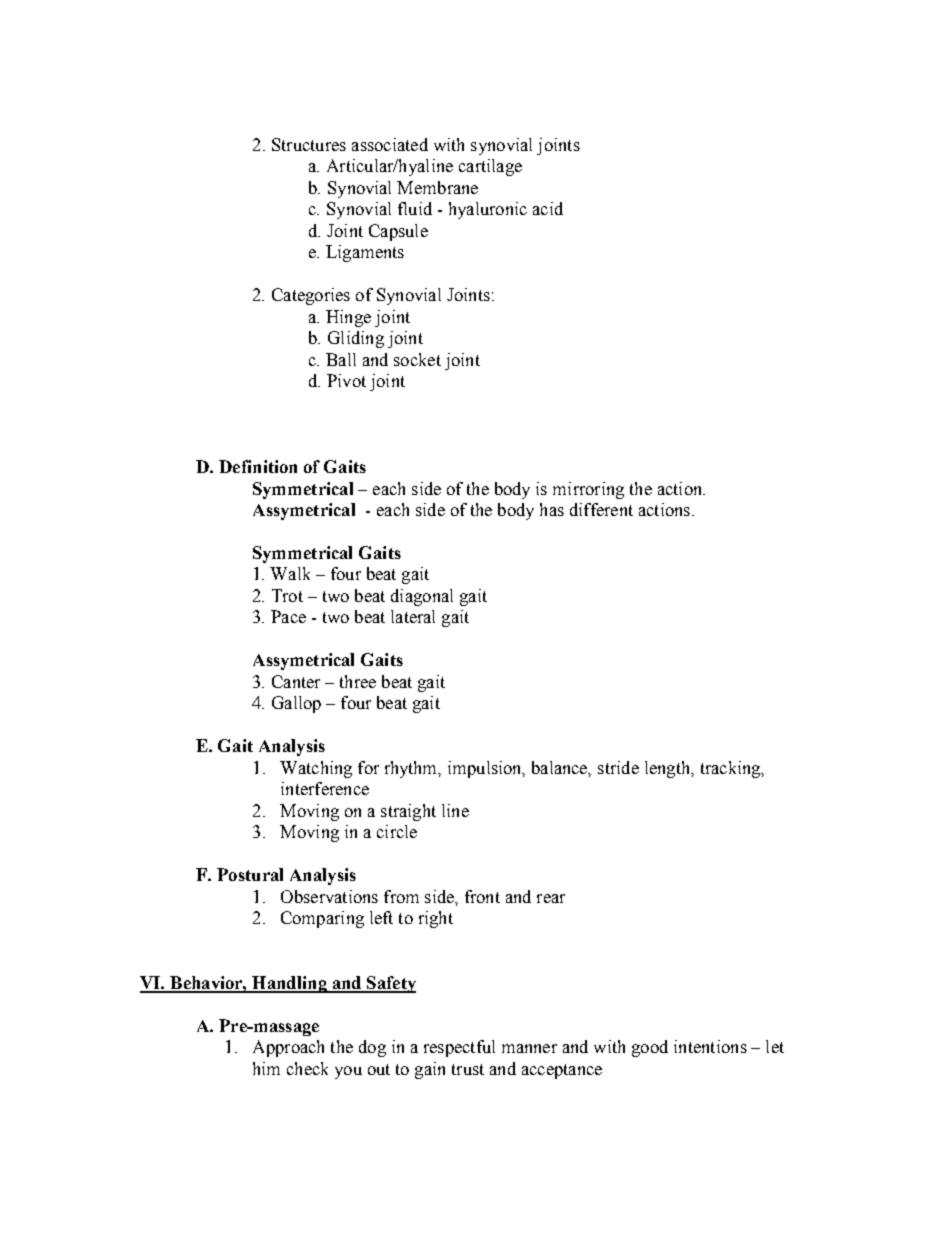 This screenshot has width=952, height=1233. Describe the element at coordinates (490, 167) in the screenshot. I see `cartilage` at that location.
